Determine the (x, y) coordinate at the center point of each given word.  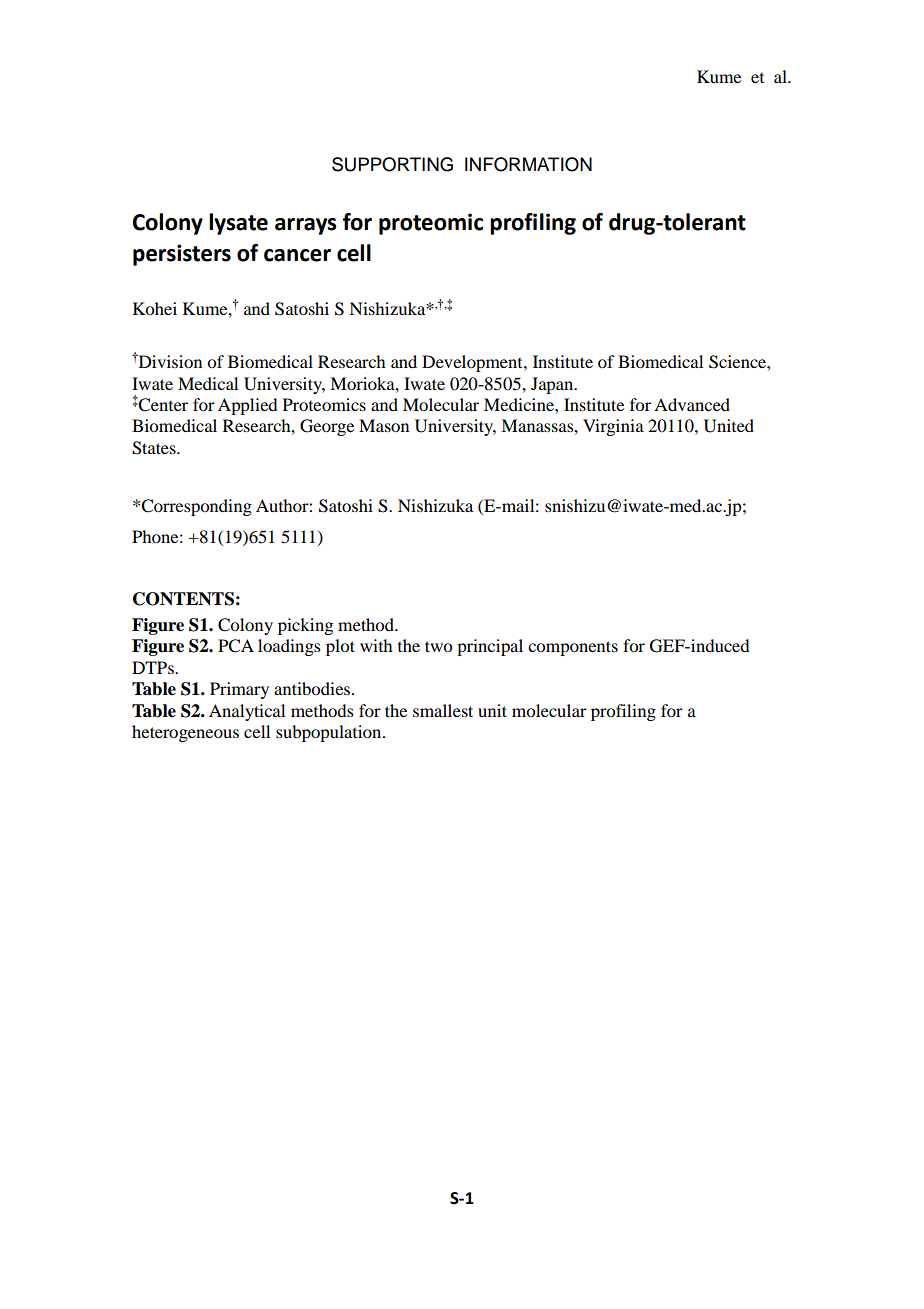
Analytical (247, 712)
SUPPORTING (392, 164)
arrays (306, 226)
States (155, 448)
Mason (384, 425)
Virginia (613, 427)
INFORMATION (528, 164)
